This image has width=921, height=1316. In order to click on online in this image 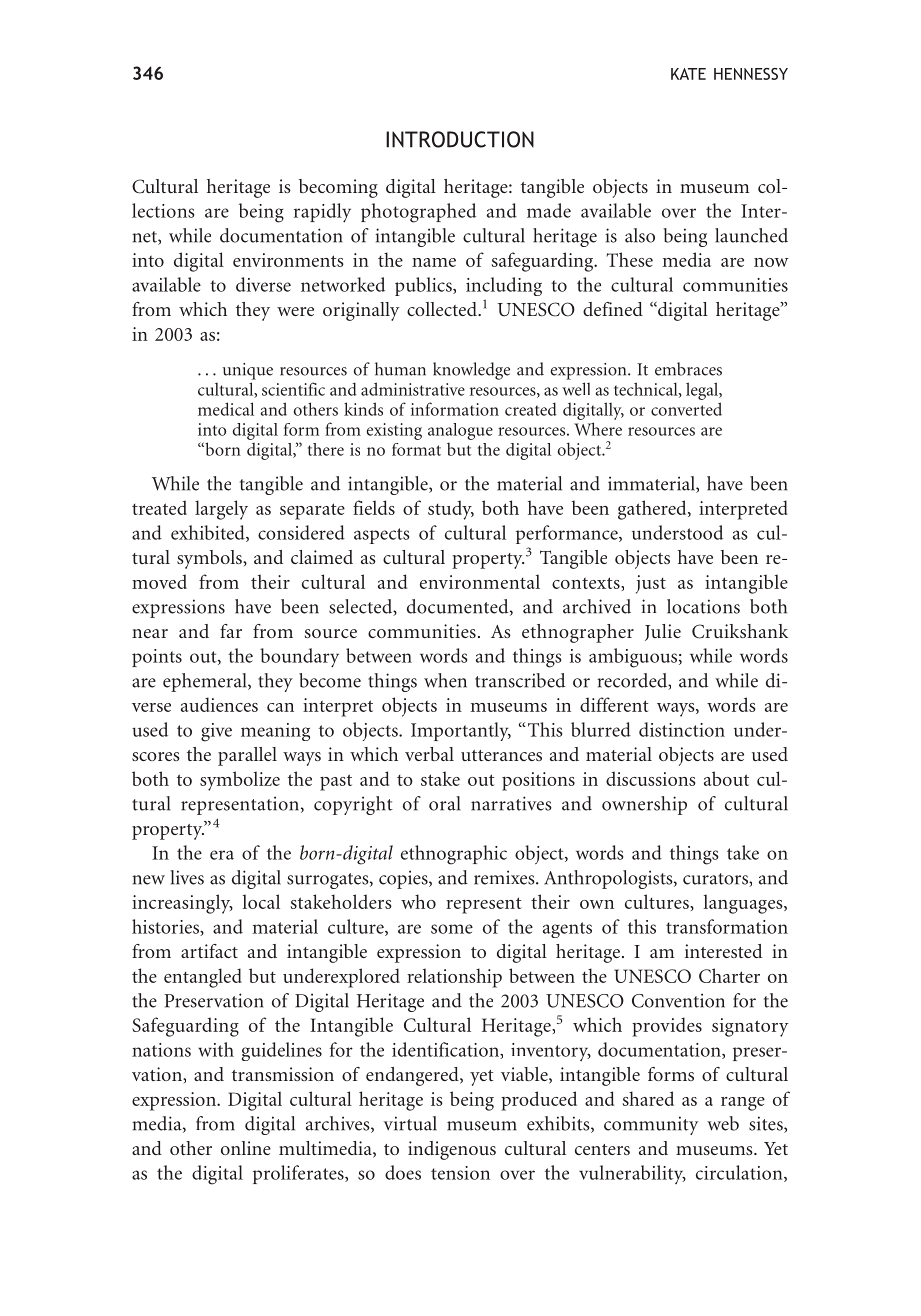, I will do `click(246, 1148)`.
